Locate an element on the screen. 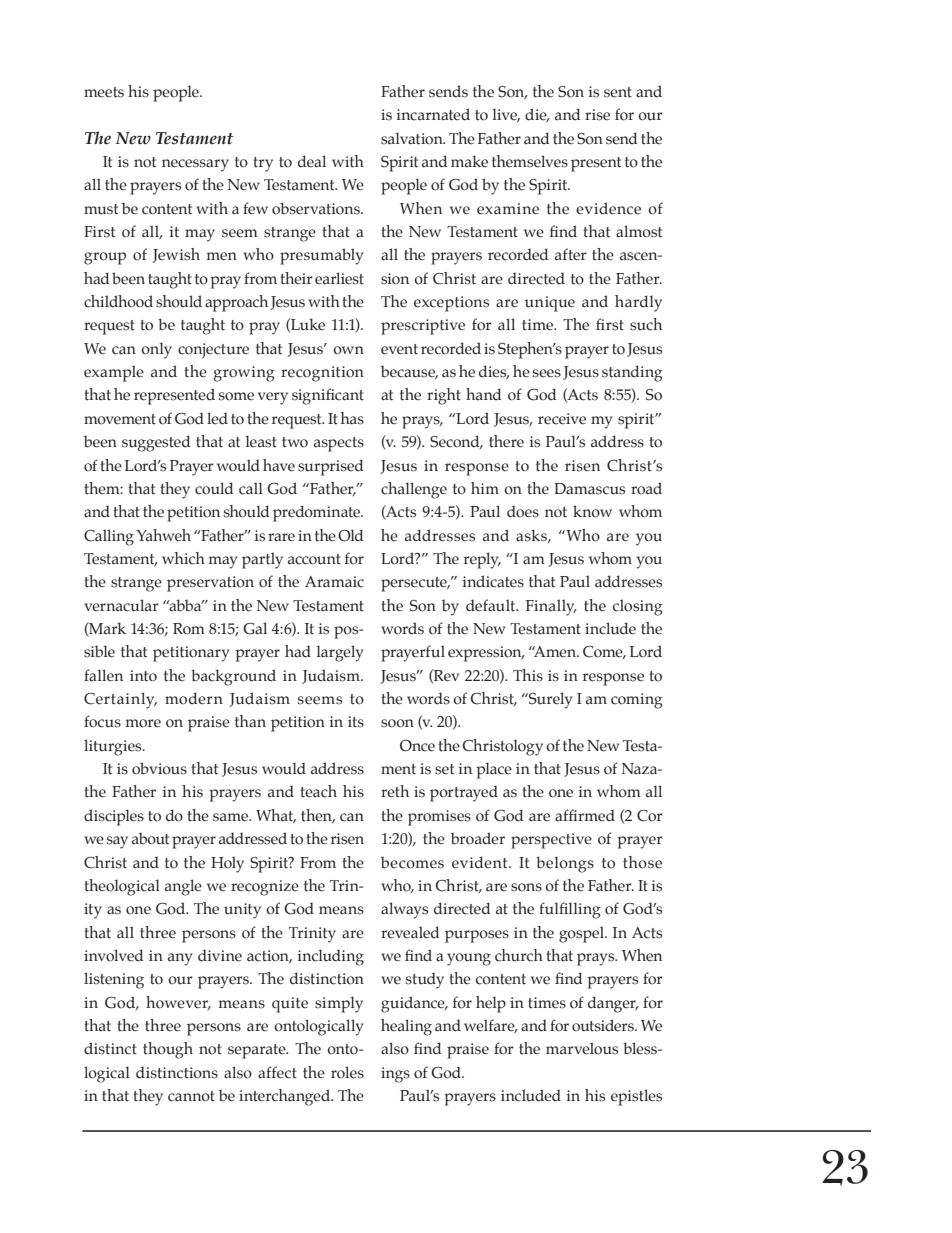 The image size is (952, 1233). Finally is located at coordinates (551, 607).
